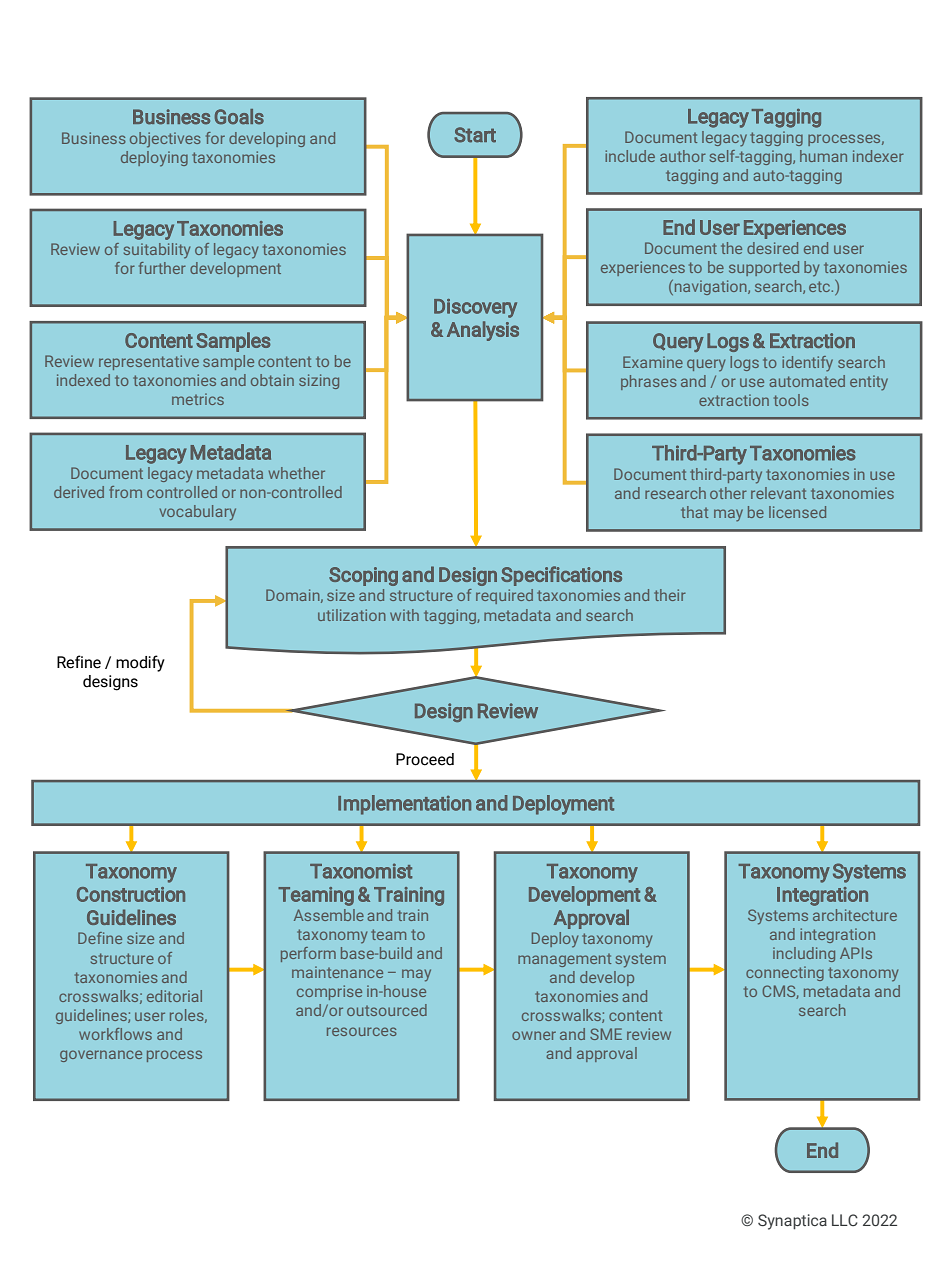  What do you see at coordinates (855, 915) in the screenshot?
I see `architecture` at bounding box center [855, 915].
